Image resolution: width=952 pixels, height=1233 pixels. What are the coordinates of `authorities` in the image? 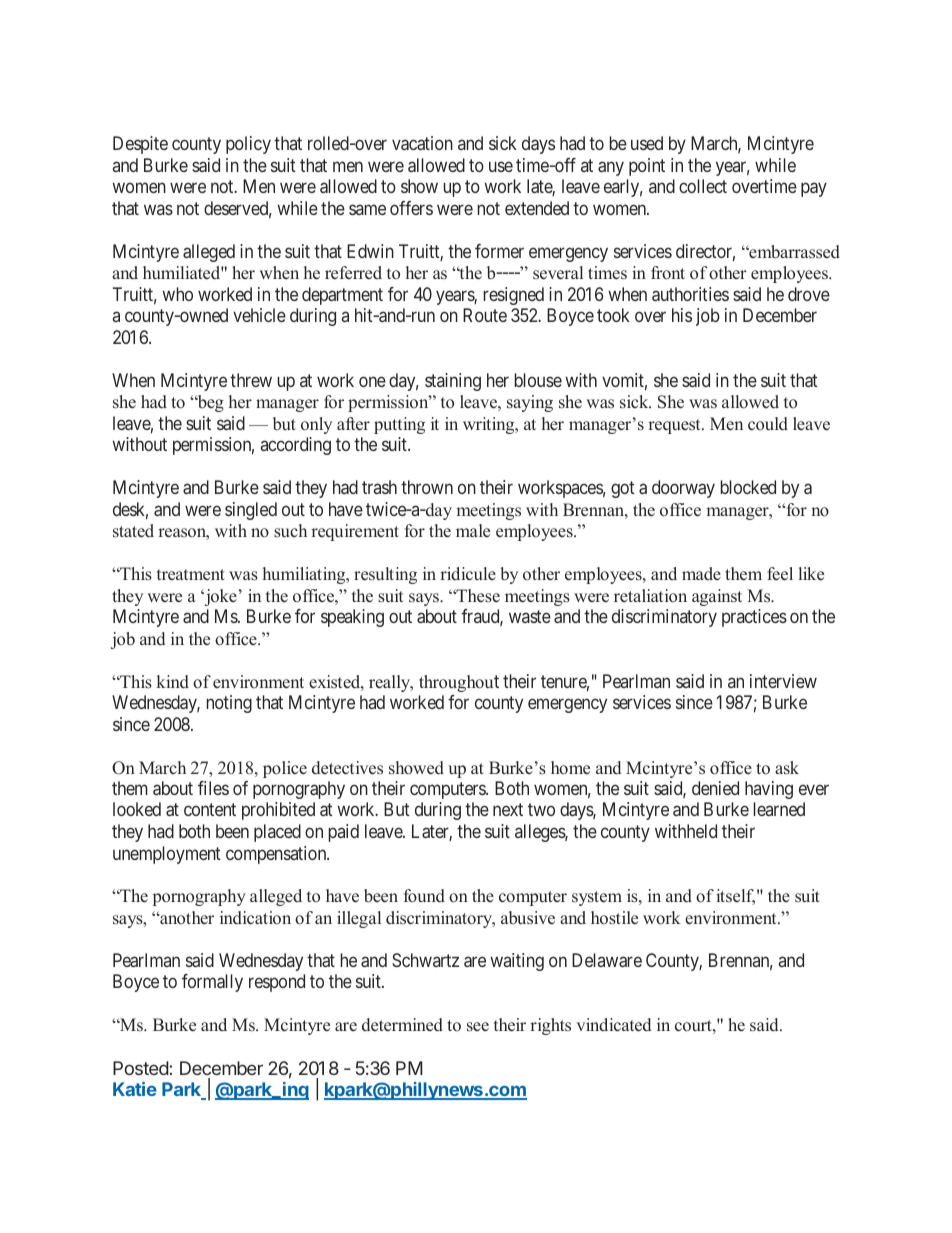 It's located at (690, 294).
